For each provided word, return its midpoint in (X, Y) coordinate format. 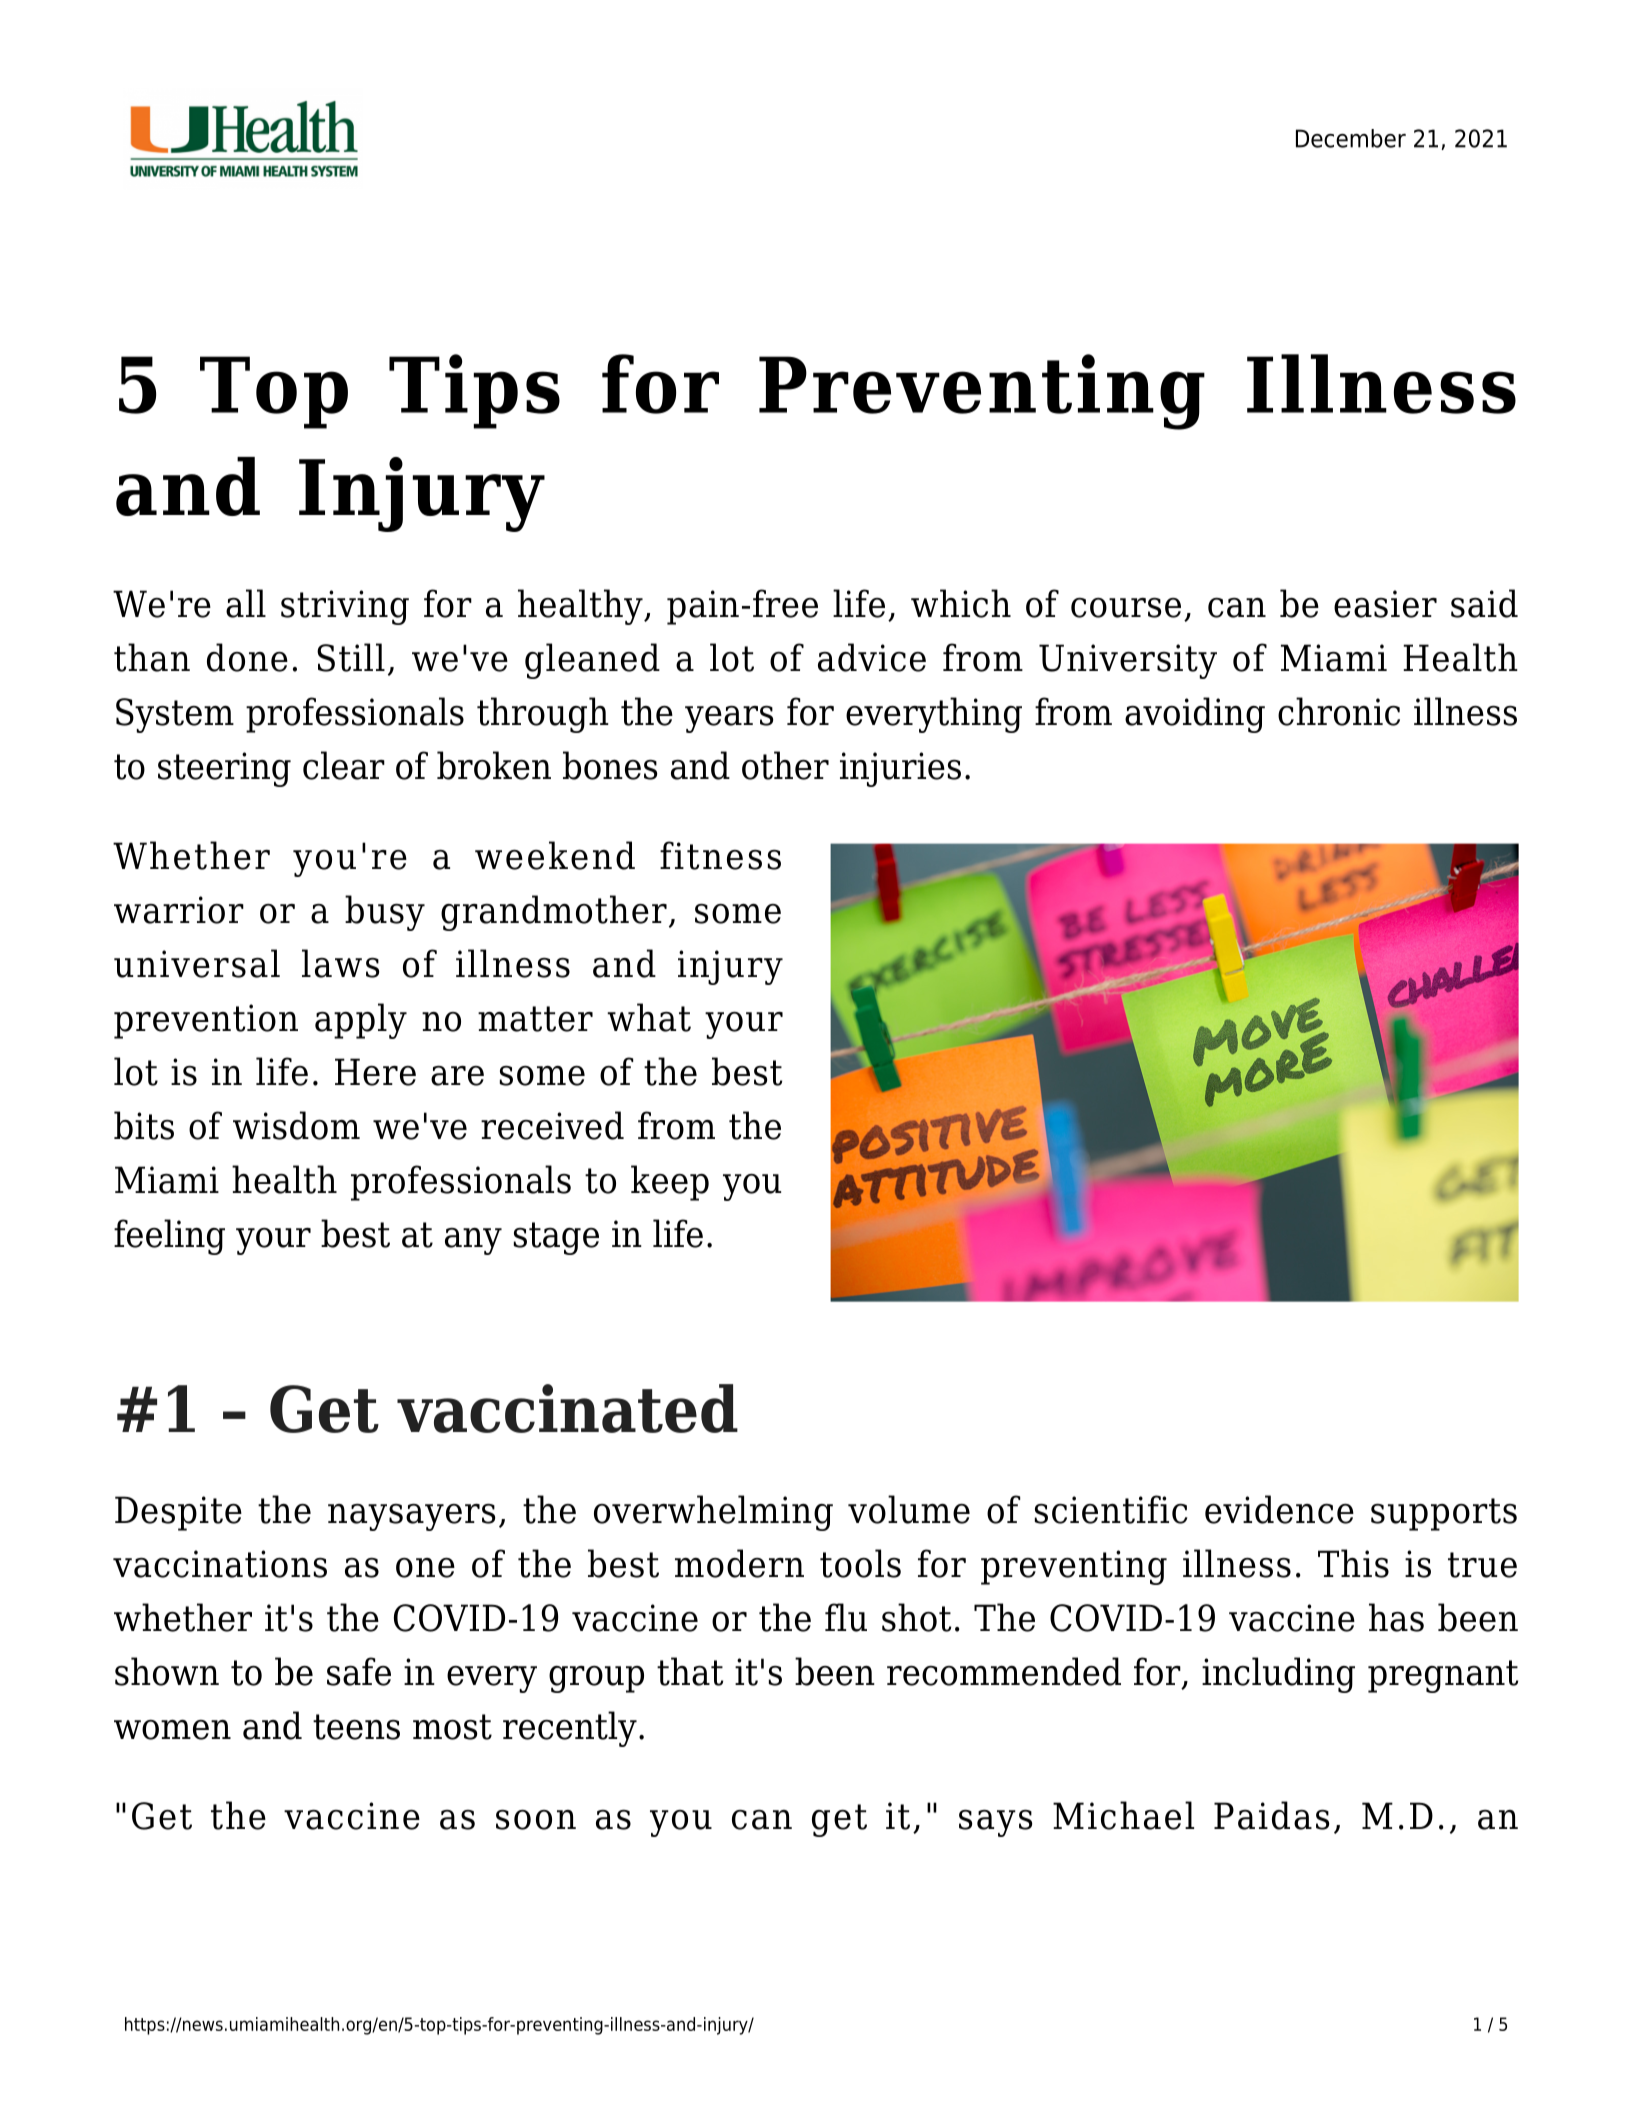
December (1351, 138)
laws (340, 963)
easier (1385, 604)
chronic (1339, 711)
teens (356, 1727)
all (246, 603)
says (995, 1823)
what (649, 1017)
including (1278, 1675)
